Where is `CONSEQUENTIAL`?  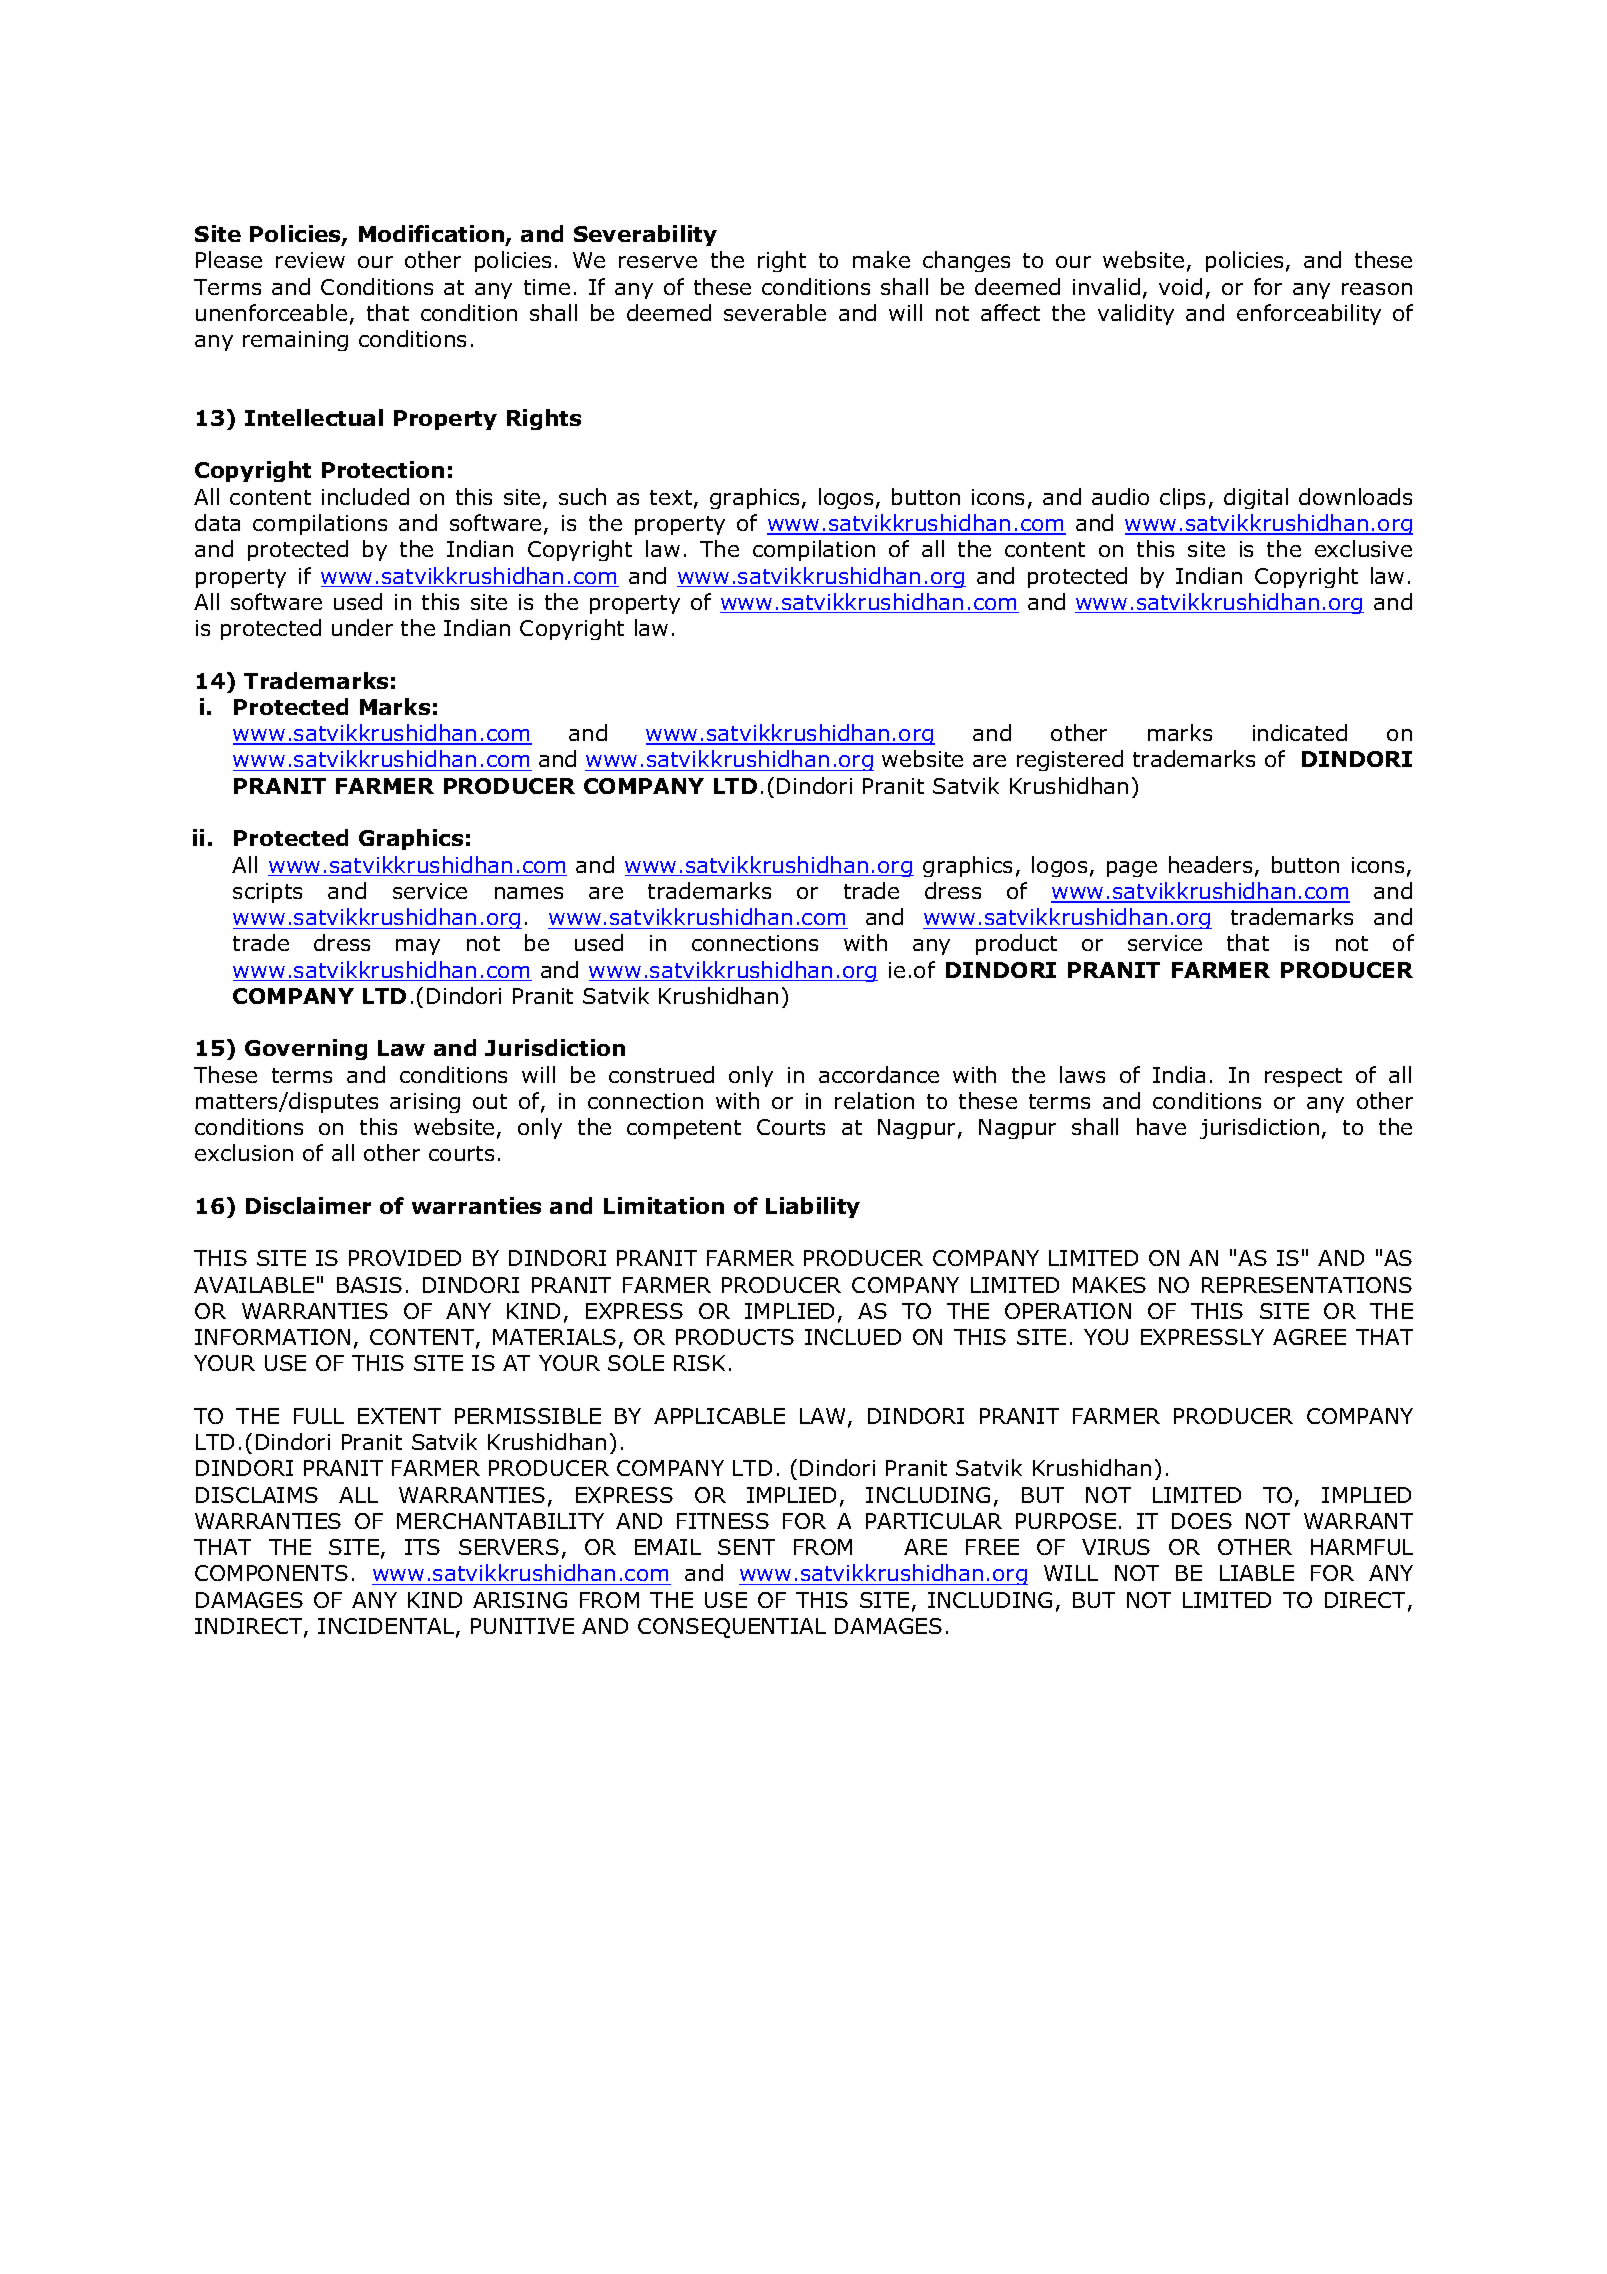 CONSEQUENTIAL is located at coordinates (732, 1628).
